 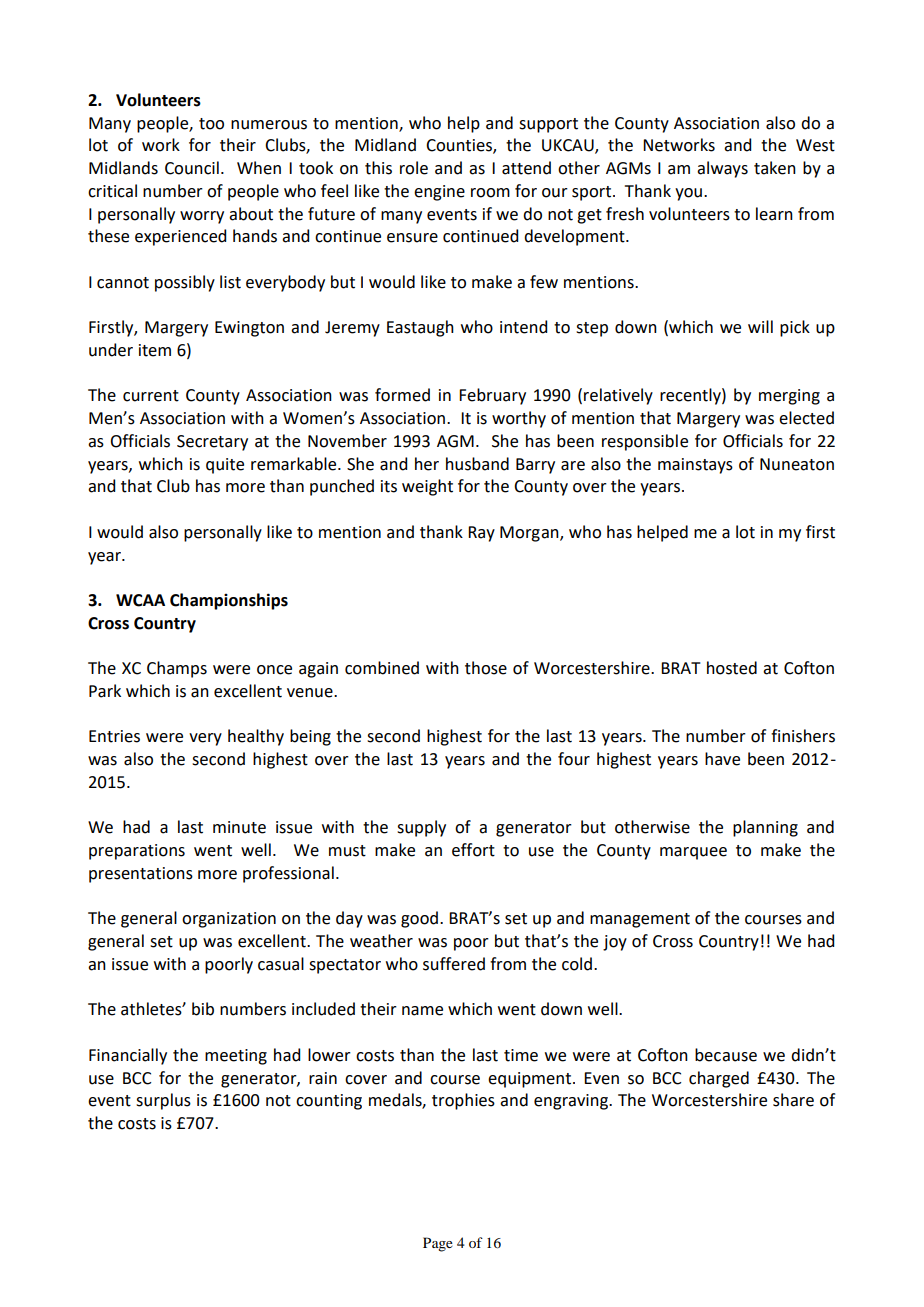 What do you see at coordinates (163, 1101) in the screenshot?
I see `surplus` at bounding box center [163, 1101].
